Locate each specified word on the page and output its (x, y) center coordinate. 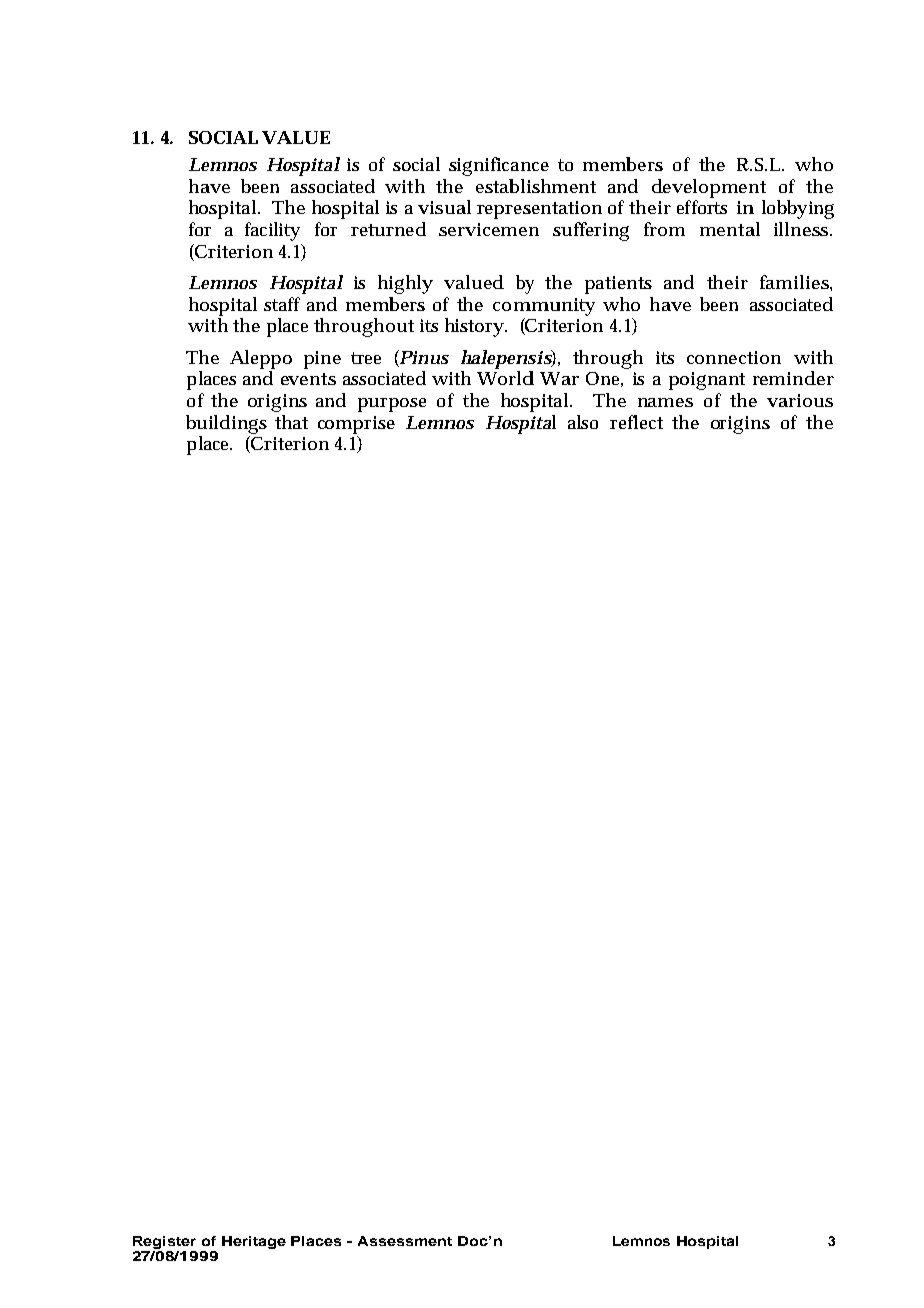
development (709, 188)
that (291, 422)
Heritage (254, 1242)
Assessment (405, 1241)
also (583, 422)
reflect (636, 422)
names (665, 402)
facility (272, 231)
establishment (536, 186)
